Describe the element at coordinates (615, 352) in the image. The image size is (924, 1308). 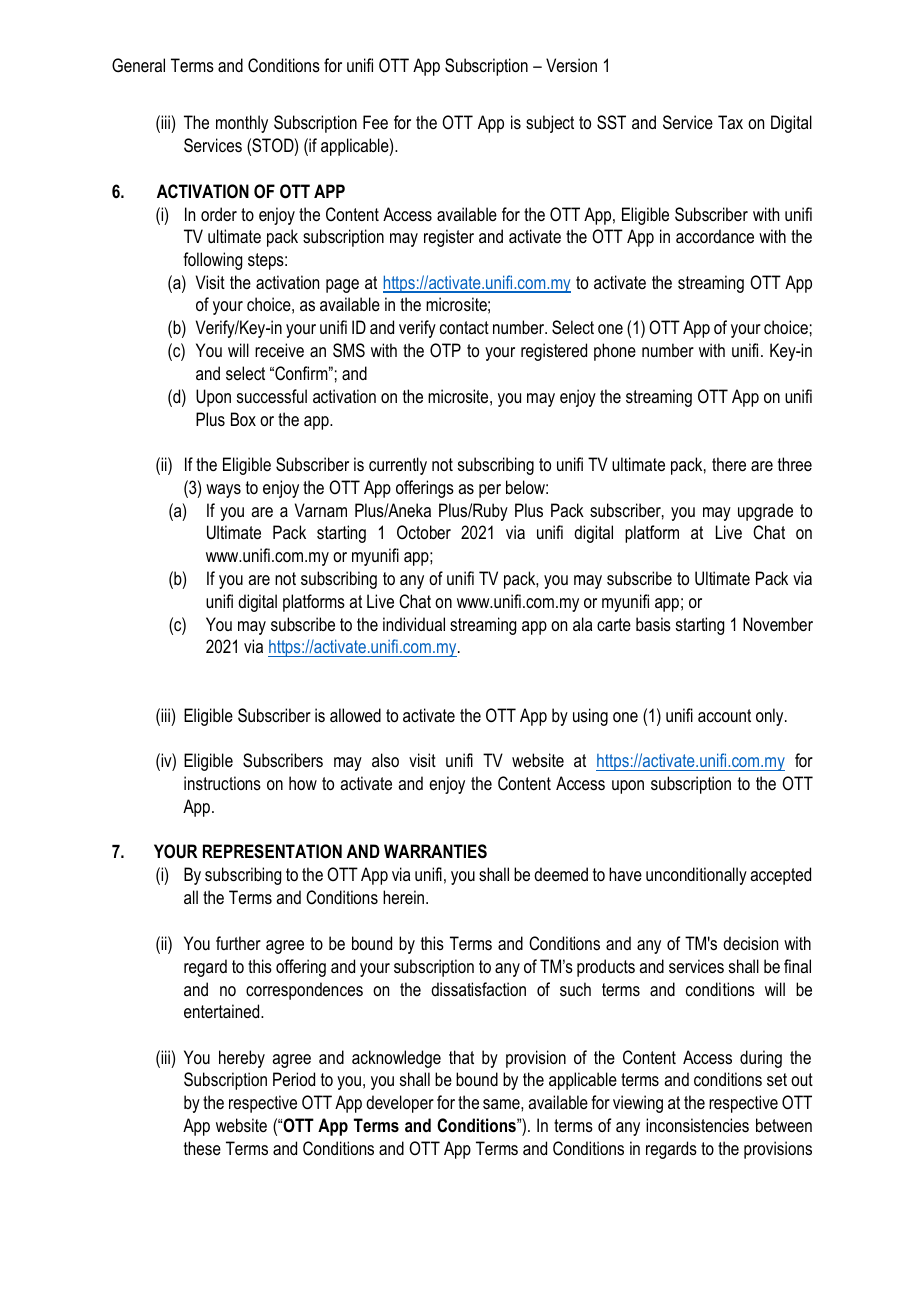
I see `phone` at that location.
